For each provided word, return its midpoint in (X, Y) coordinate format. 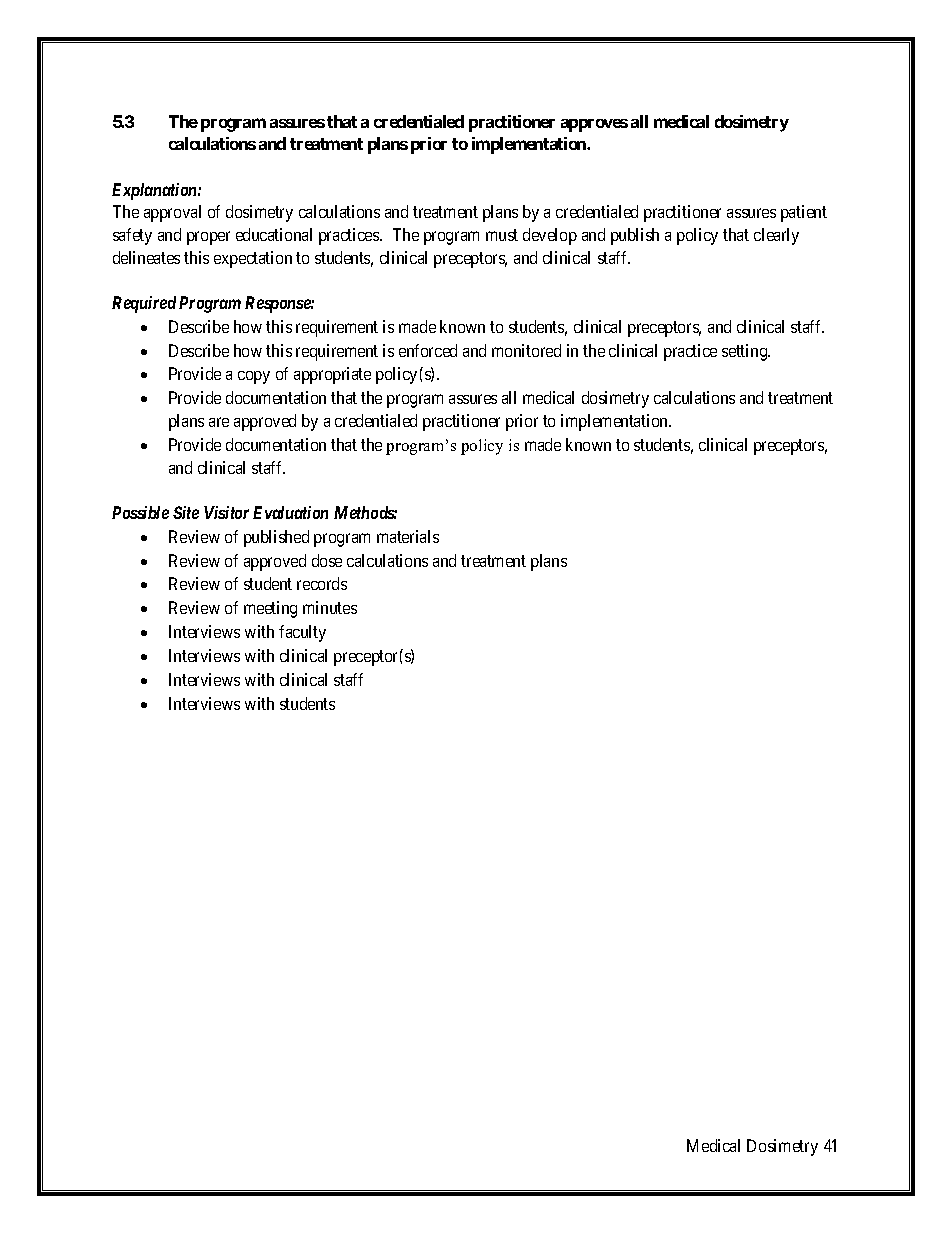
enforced (428, 350)
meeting (270, 609)
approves (594, 125)
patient (804, 213)
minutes (330, 607)
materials (408, 536)
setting (746, 352)
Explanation (155, 191)
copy (254, 377)
